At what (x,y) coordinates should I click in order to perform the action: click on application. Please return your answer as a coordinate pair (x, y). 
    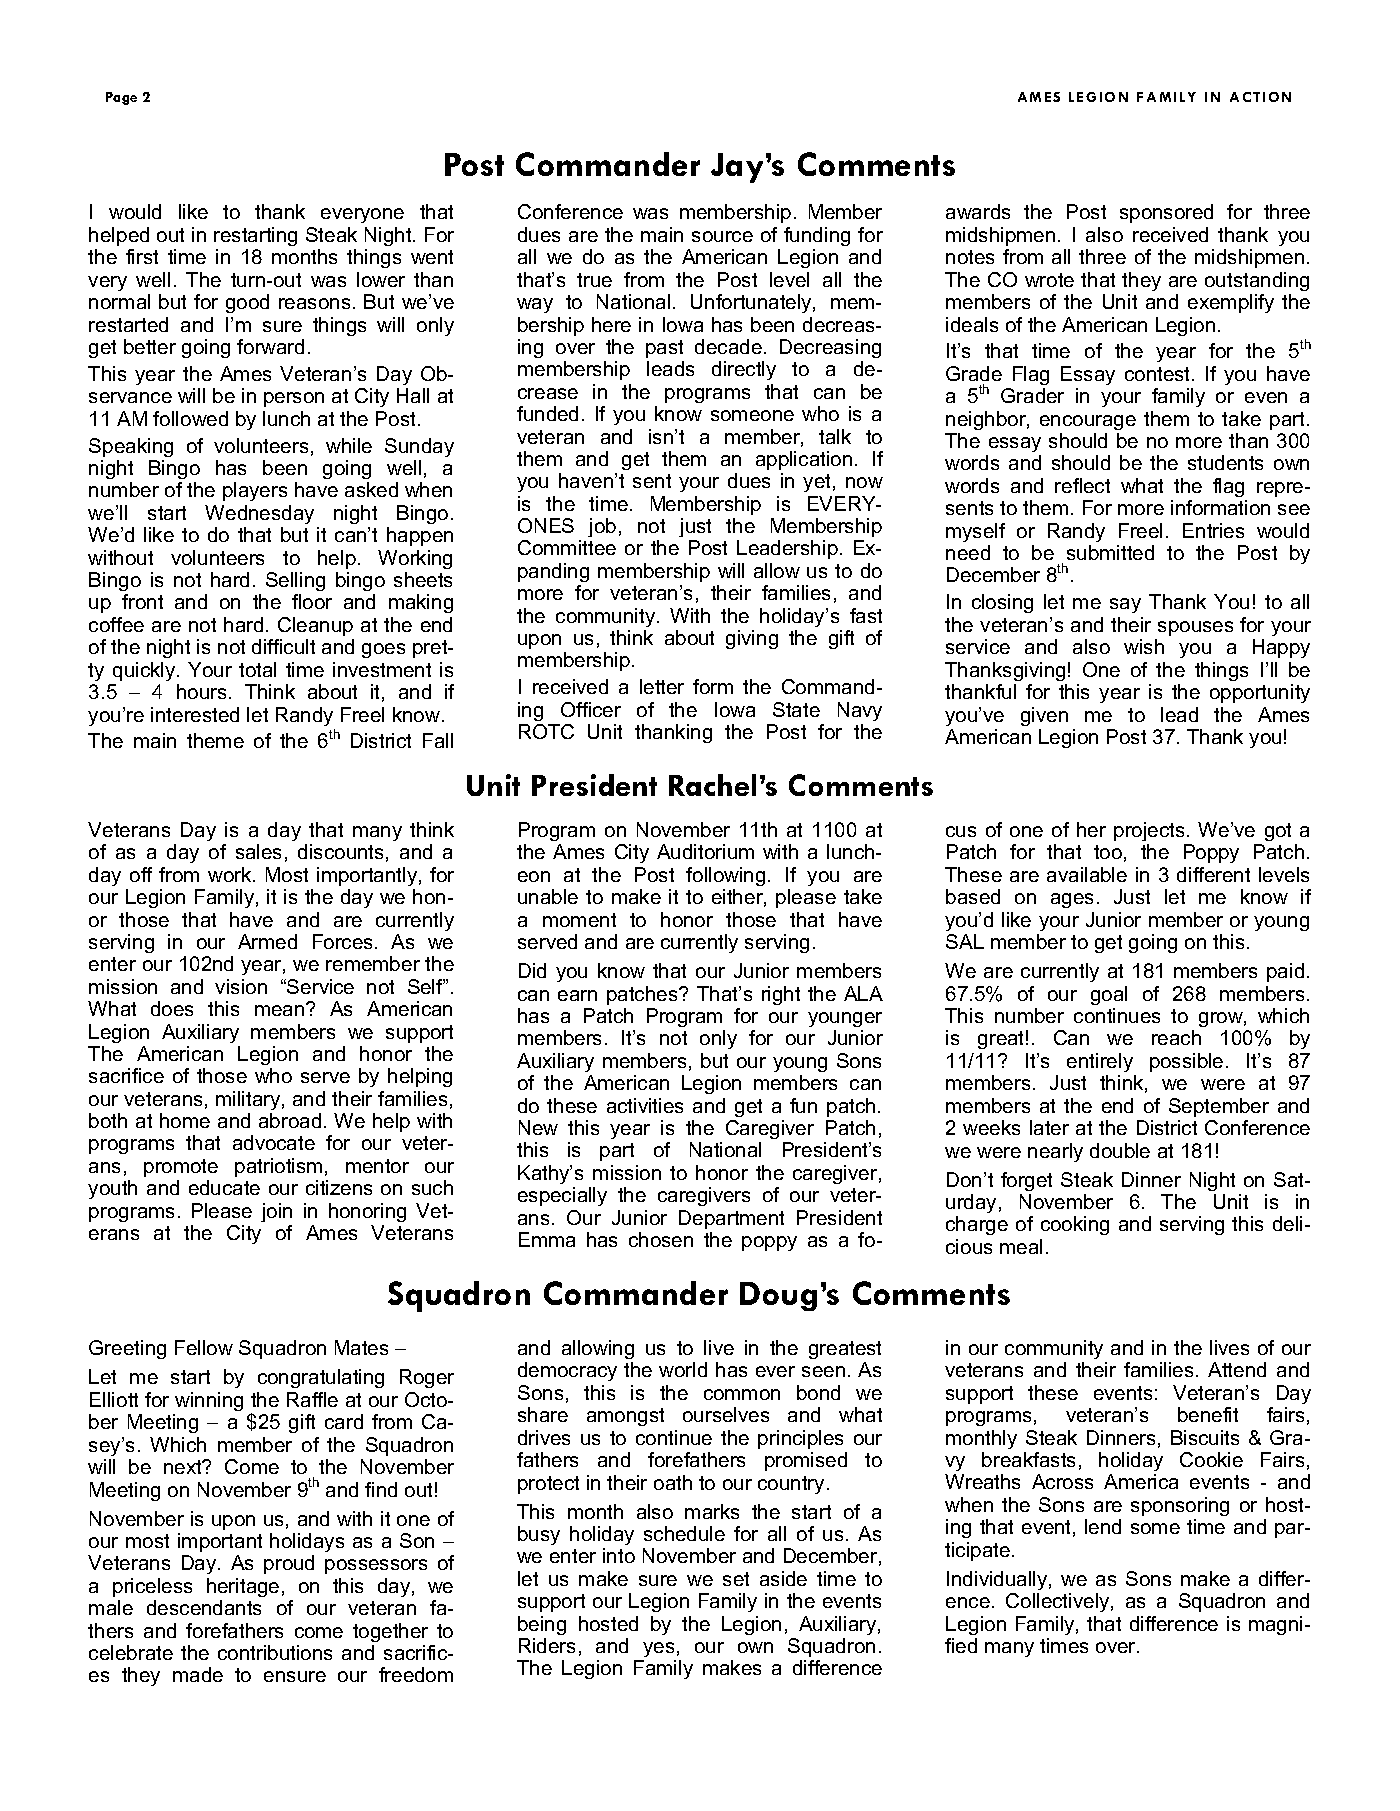
    Looking at the image, I should click on (804, 460).
